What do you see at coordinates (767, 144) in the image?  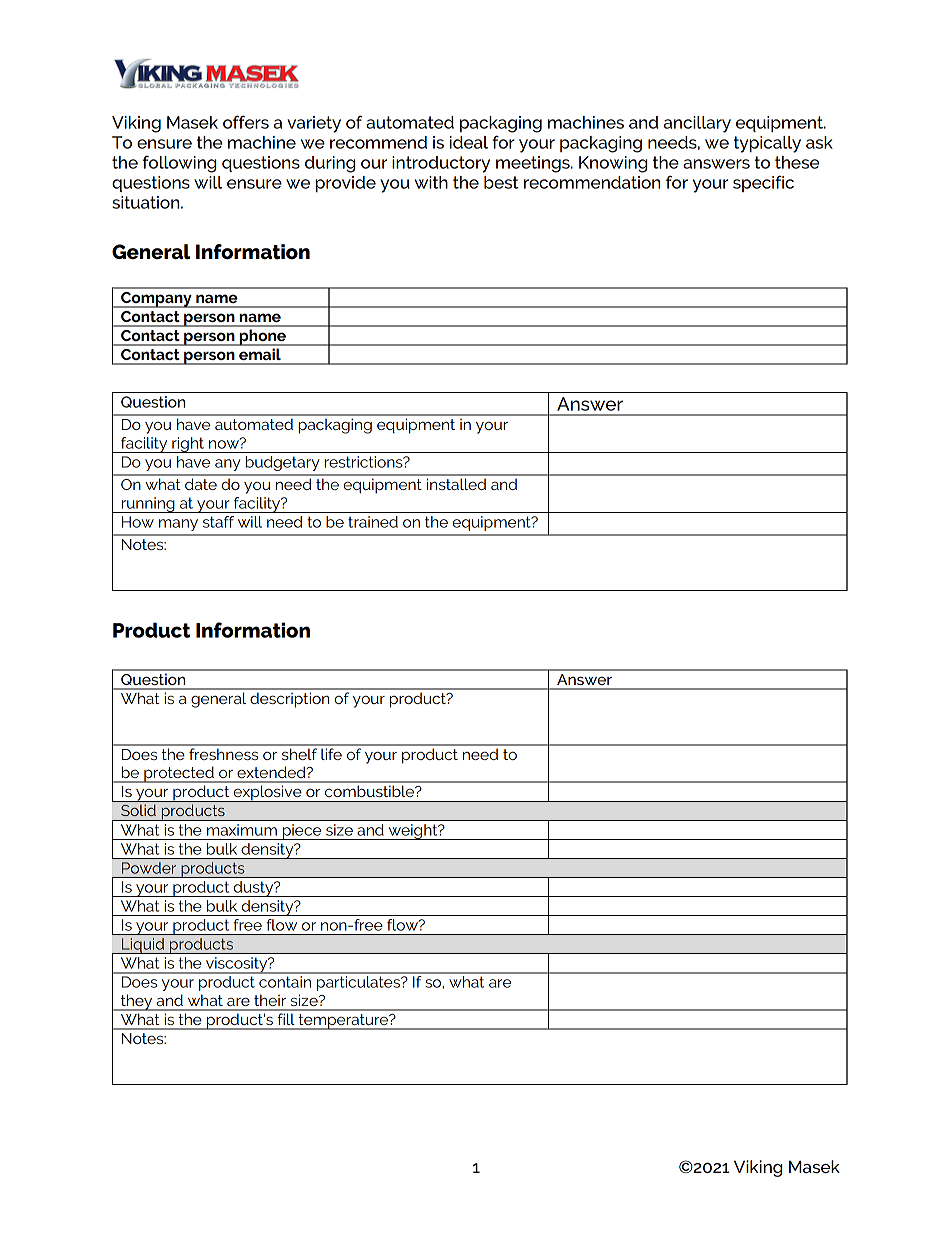 I see `typically` at bounding box center [767, 144].
